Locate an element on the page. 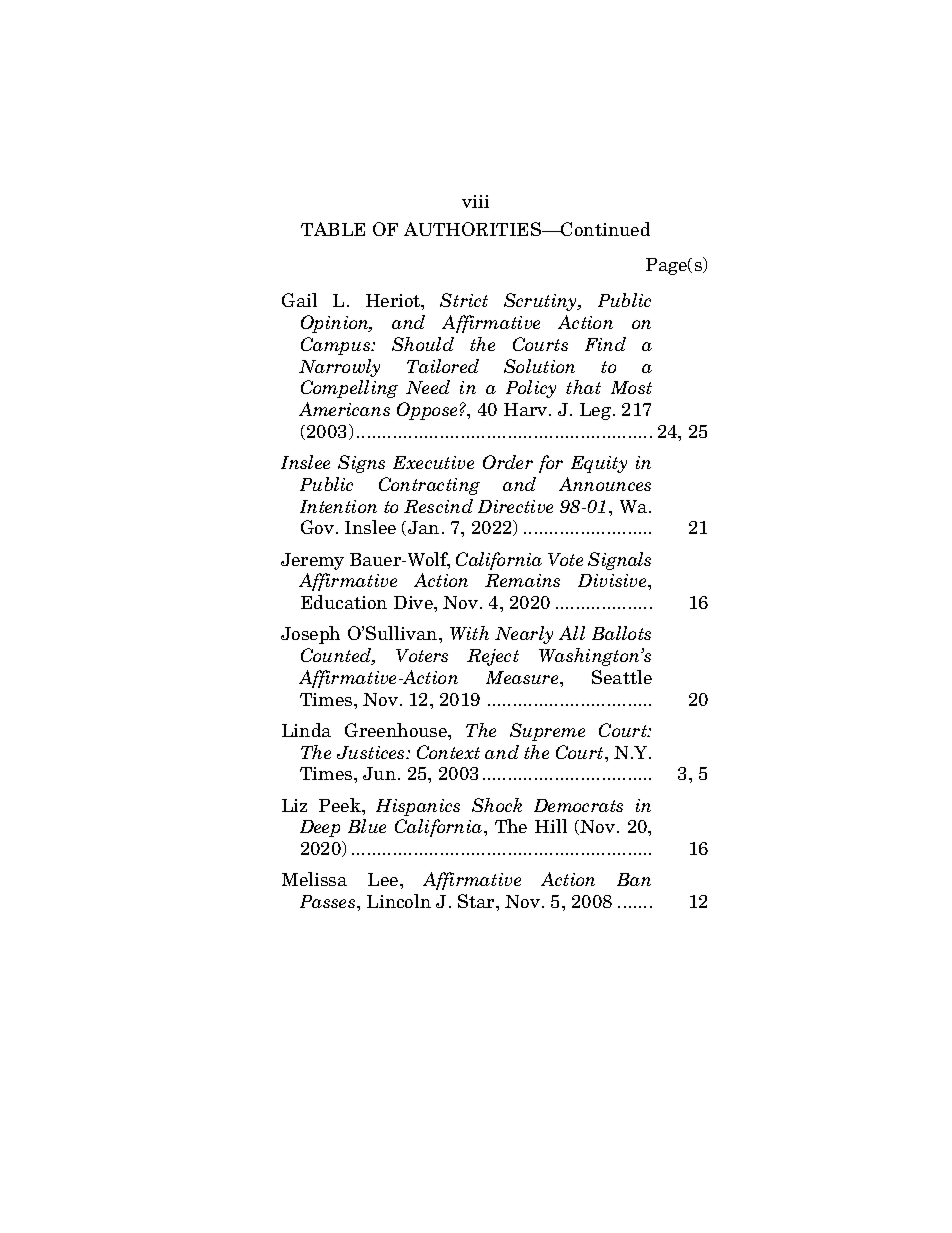  Jan is located at coordinates (423, 527).
